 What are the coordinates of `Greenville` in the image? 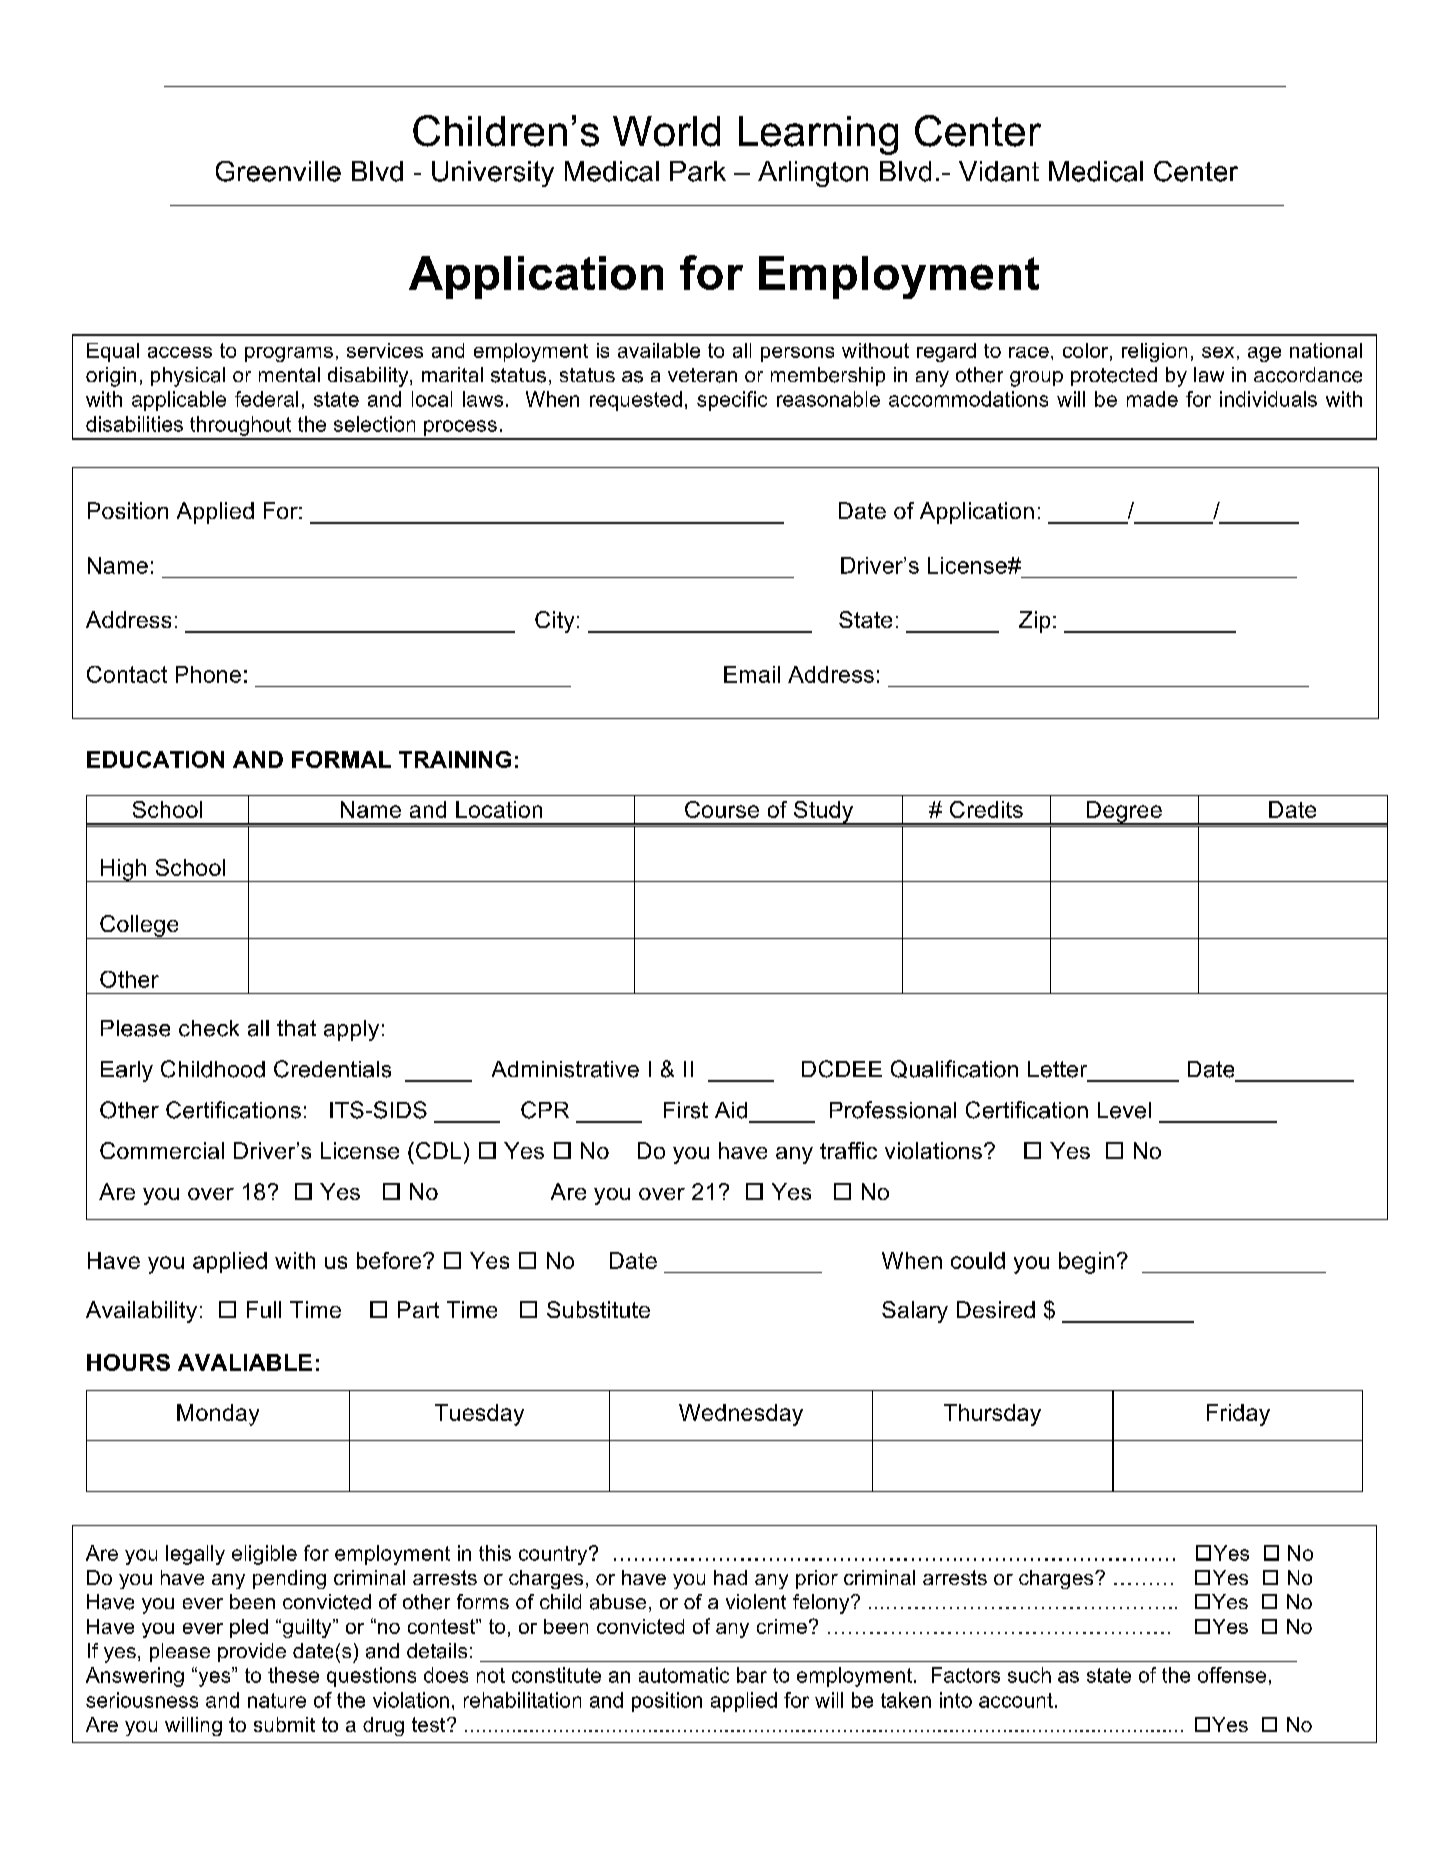 It's located at (278, 171).
